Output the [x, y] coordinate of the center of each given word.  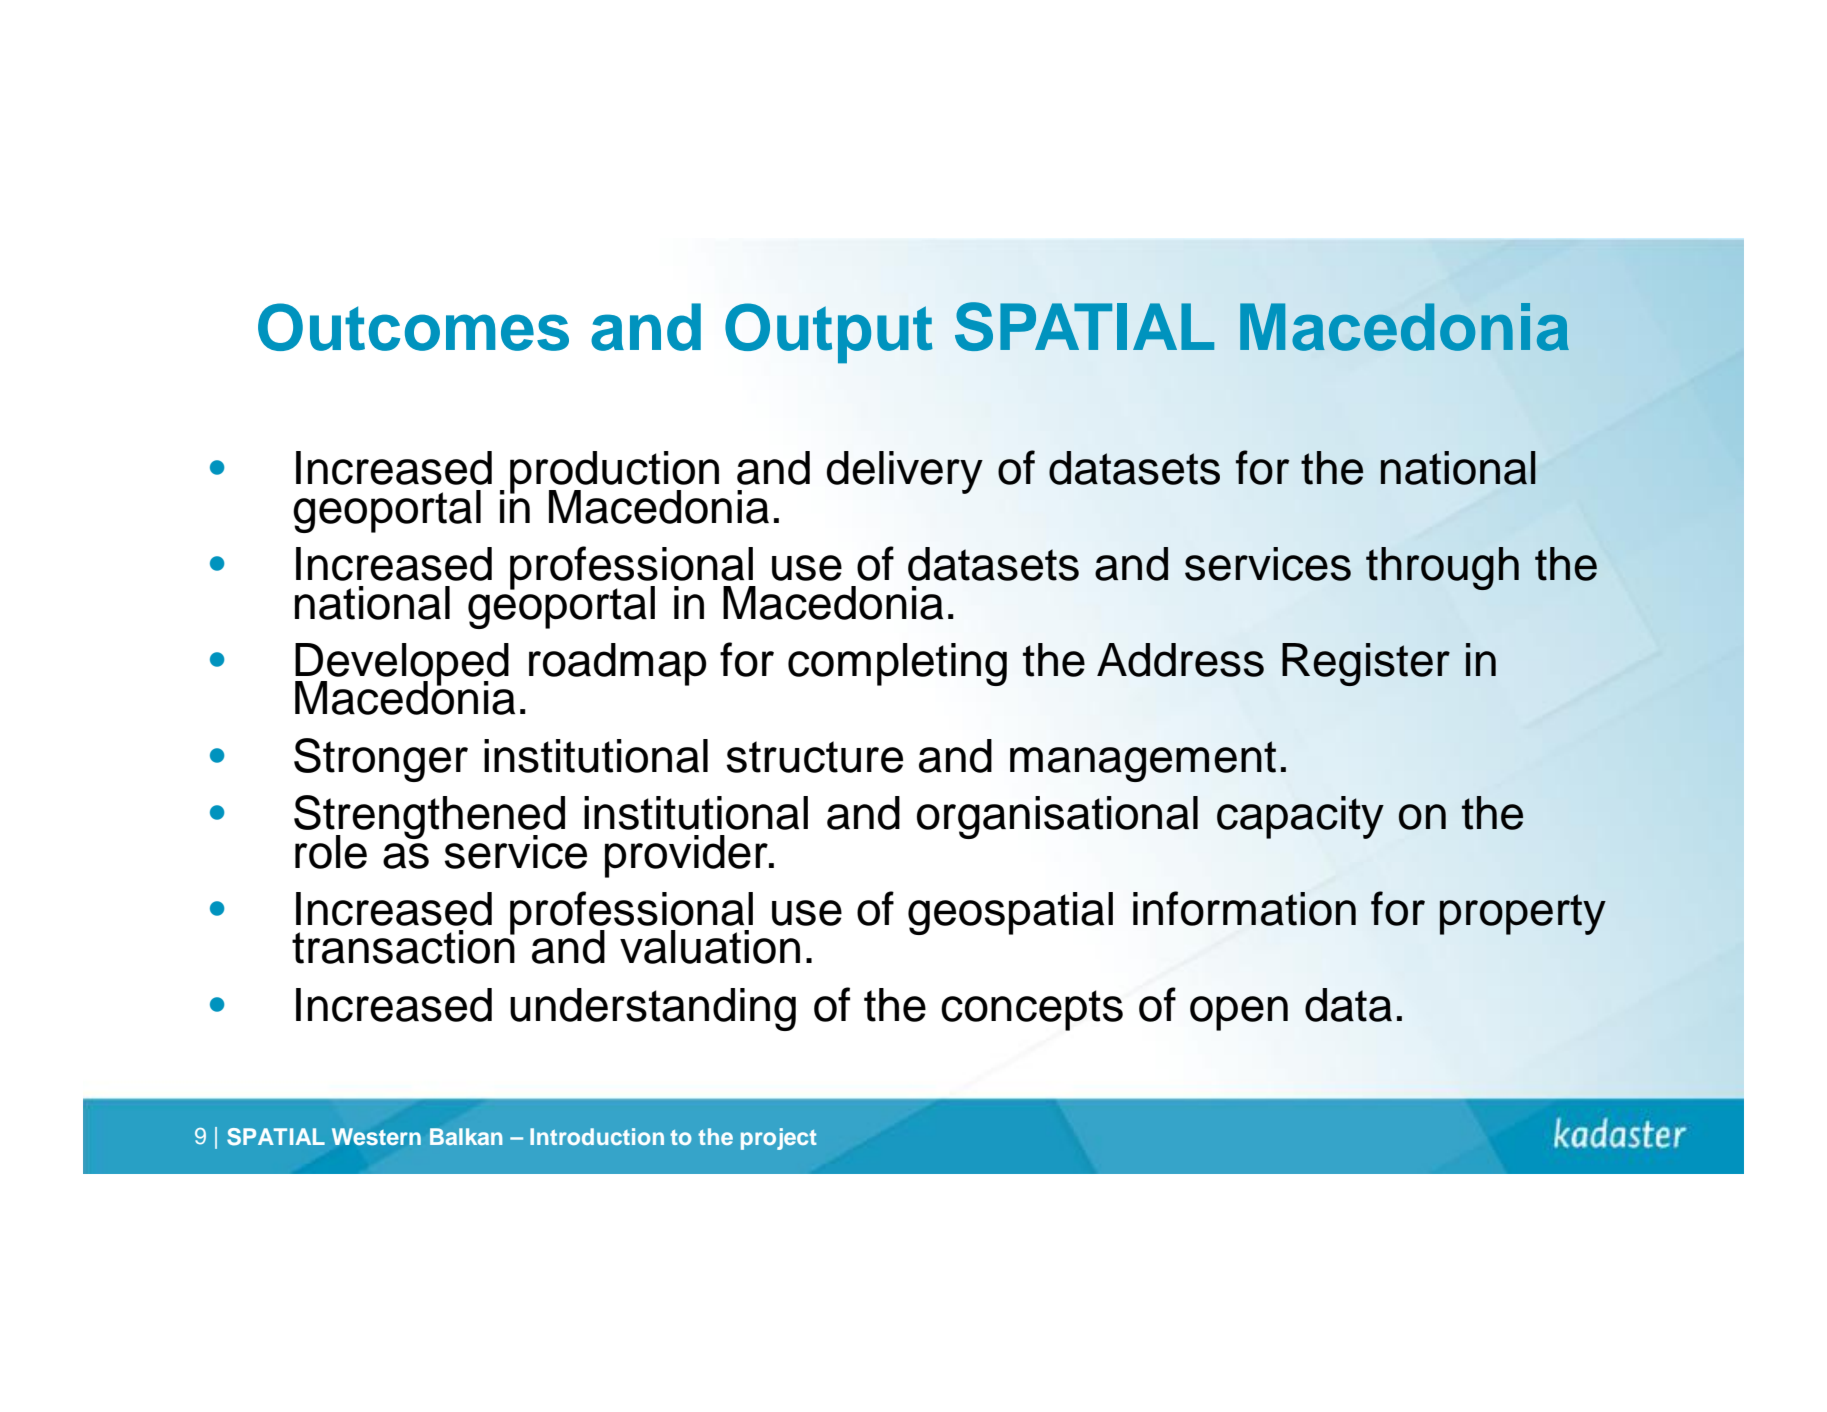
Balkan [466, 1136]
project [778, 1139]
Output [829, 333]
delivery [905, 472]
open [1239, 1013]
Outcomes [413, 327]
